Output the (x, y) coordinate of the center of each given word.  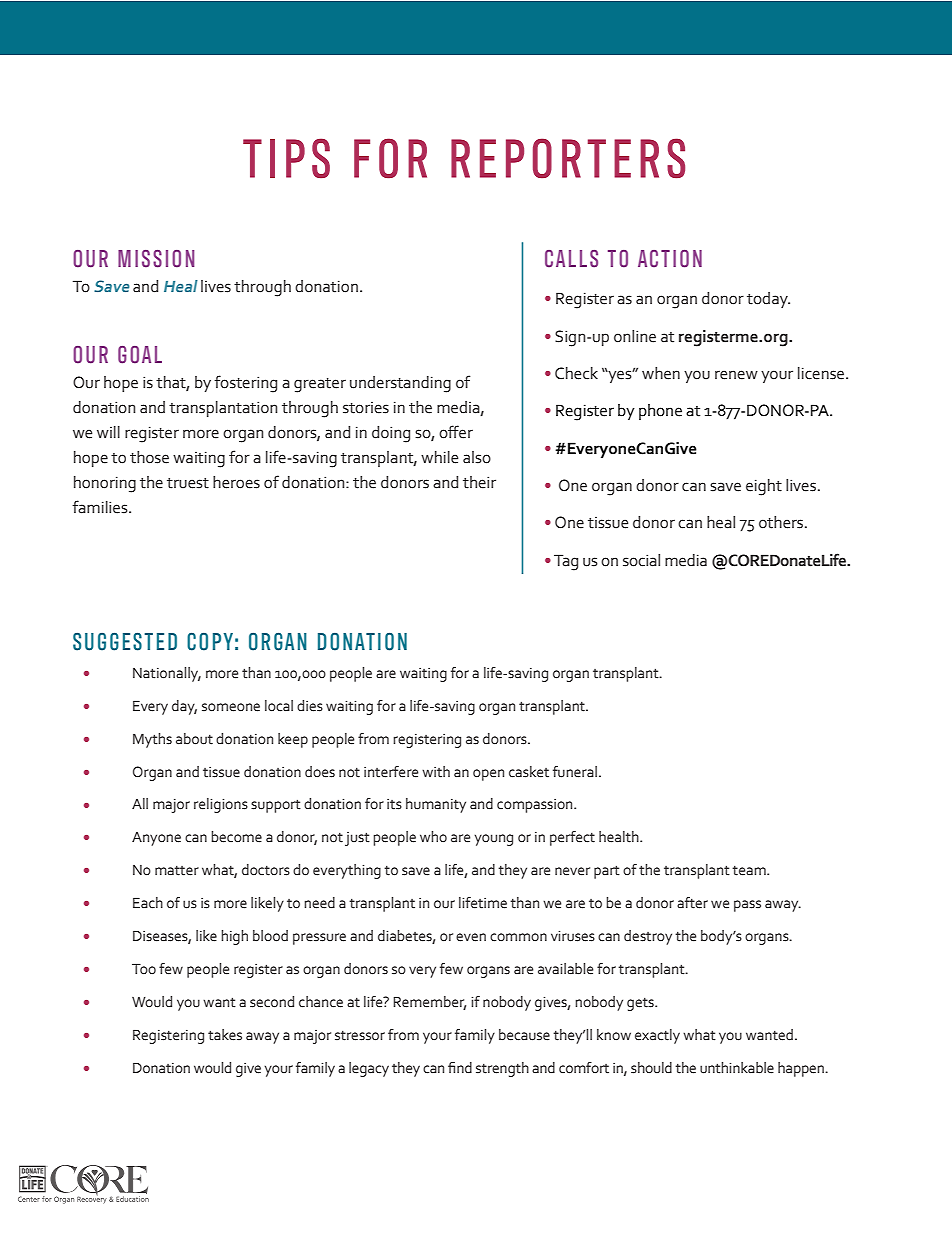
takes (225, 1035)
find (460, 1067)
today (768, 300)
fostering (245, 384)
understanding (400, 384)
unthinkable (737, 1068)
